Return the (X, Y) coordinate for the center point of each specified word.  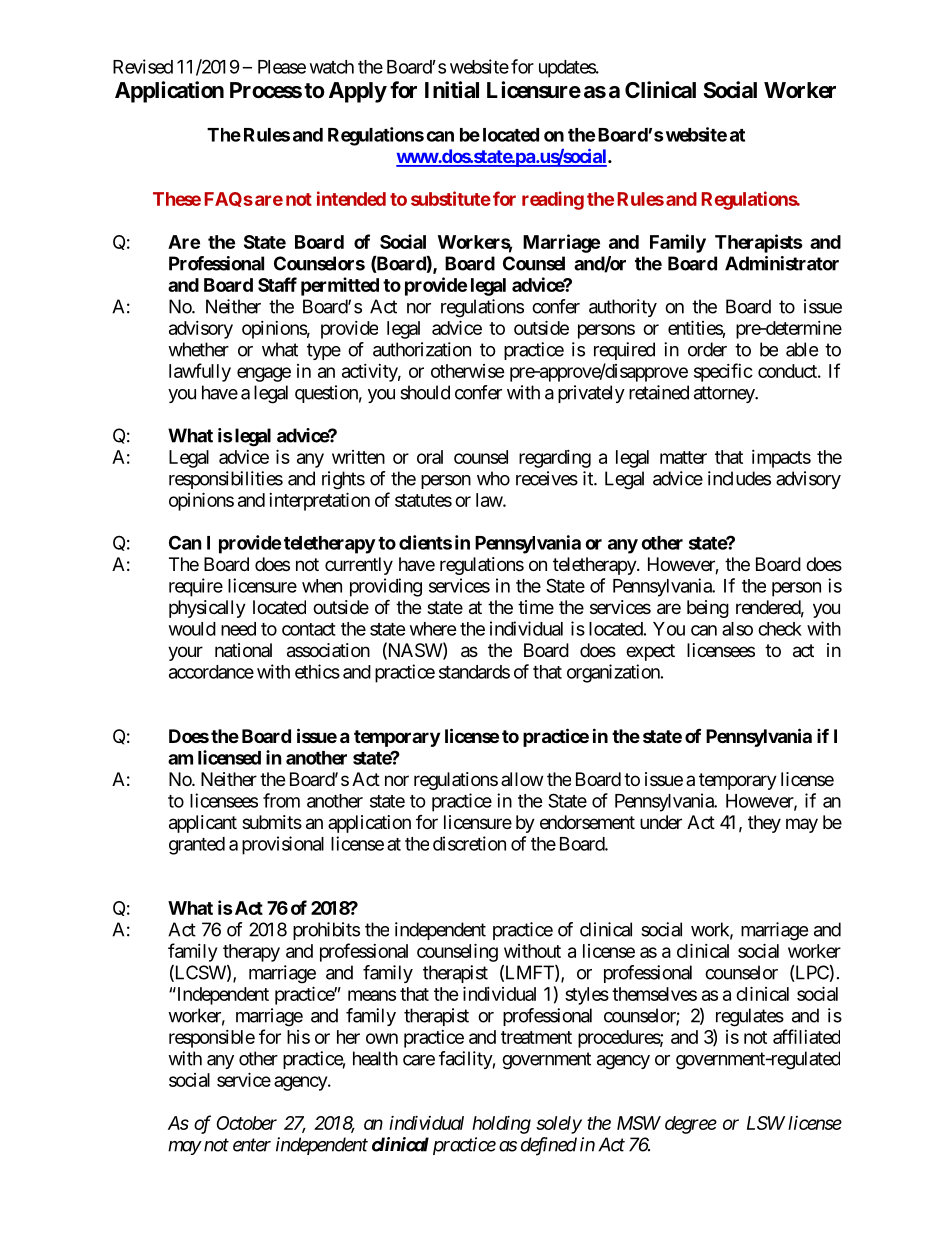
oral (430, 457)
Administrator (782, 263)
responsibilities (226, 480)
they (764, 824)
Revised (143, 66)
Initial (452, 90)
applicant (203, 824)
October (246, 1123)
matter (683, 457)
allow (522, 779)
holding (501, 1125)
